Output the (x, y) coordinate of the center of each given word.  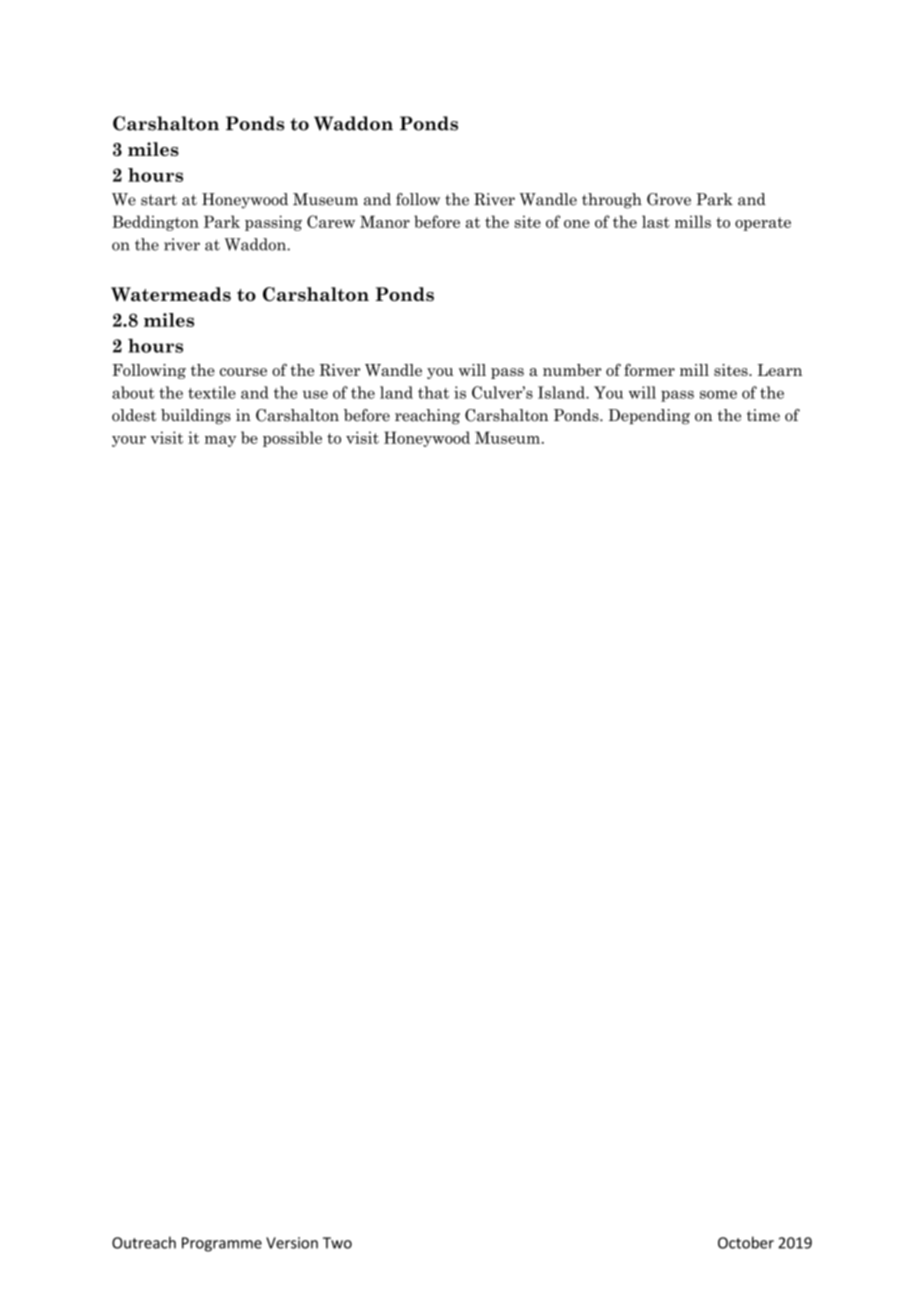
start (159, 200)
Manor (385, 222)
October (746, 1242)
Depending (649, 417)
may (220, 441)
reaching (427, 417)
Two (337, 1243)
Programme (222, 1244)
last (656, 221)
